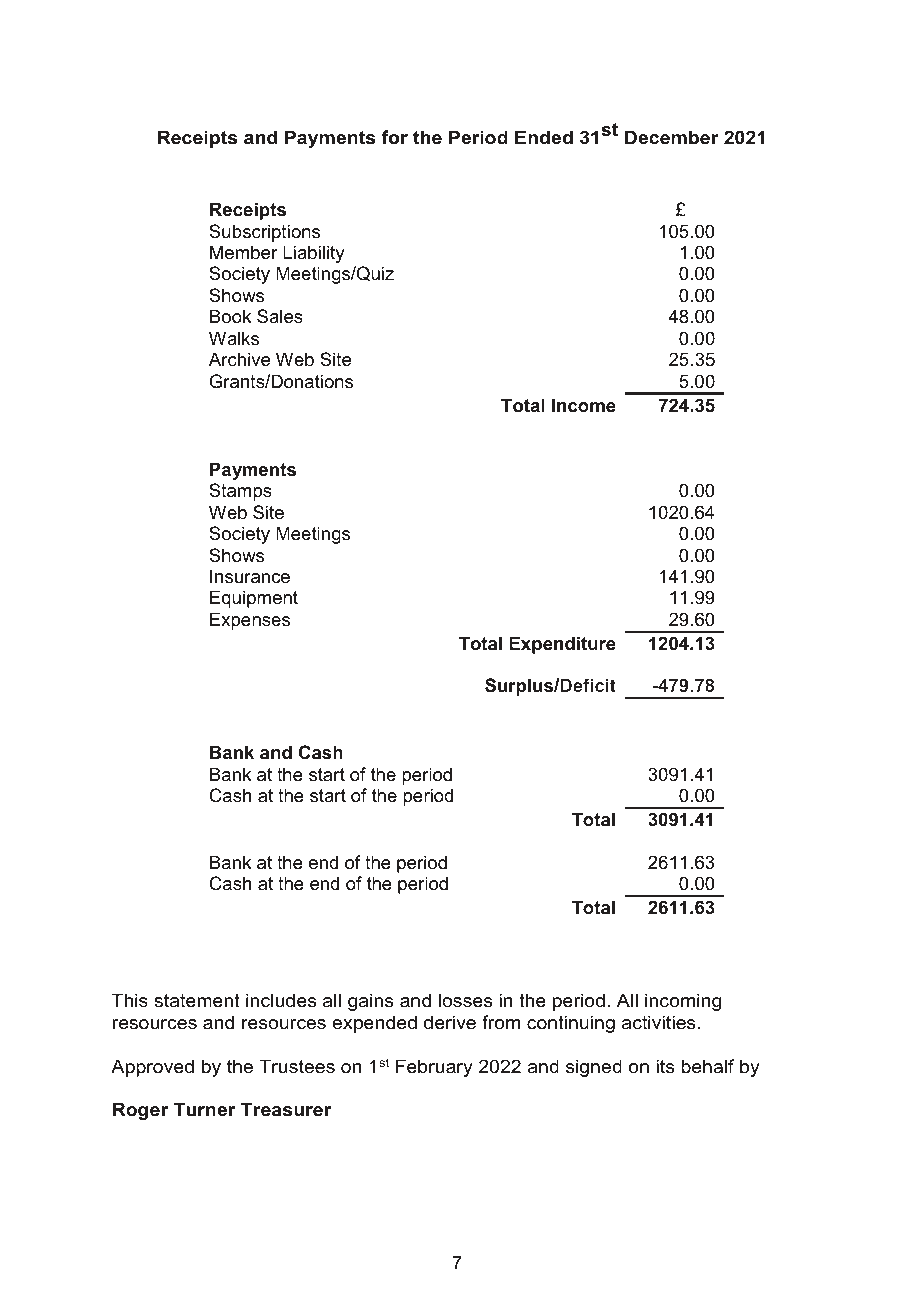 The image size is (924, 1308). I want to click on Expenditure, so click(562, 645).
